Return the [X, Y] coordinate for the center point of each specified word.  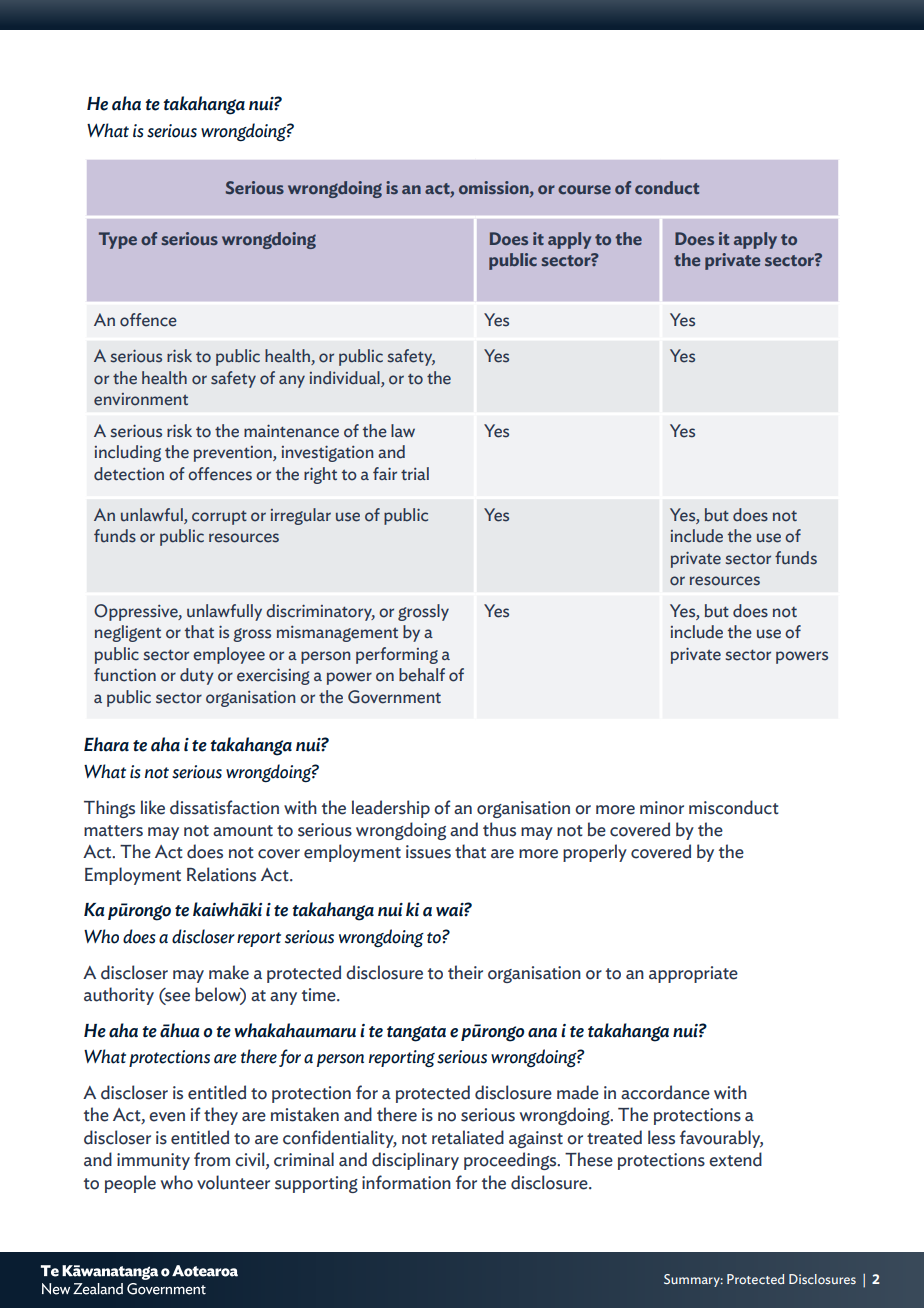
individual [345, 378]
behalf [422, 675]
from [212, 1159]
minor [662, 808]
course [584, 190]
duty [197, 676]
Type [118, 240]
